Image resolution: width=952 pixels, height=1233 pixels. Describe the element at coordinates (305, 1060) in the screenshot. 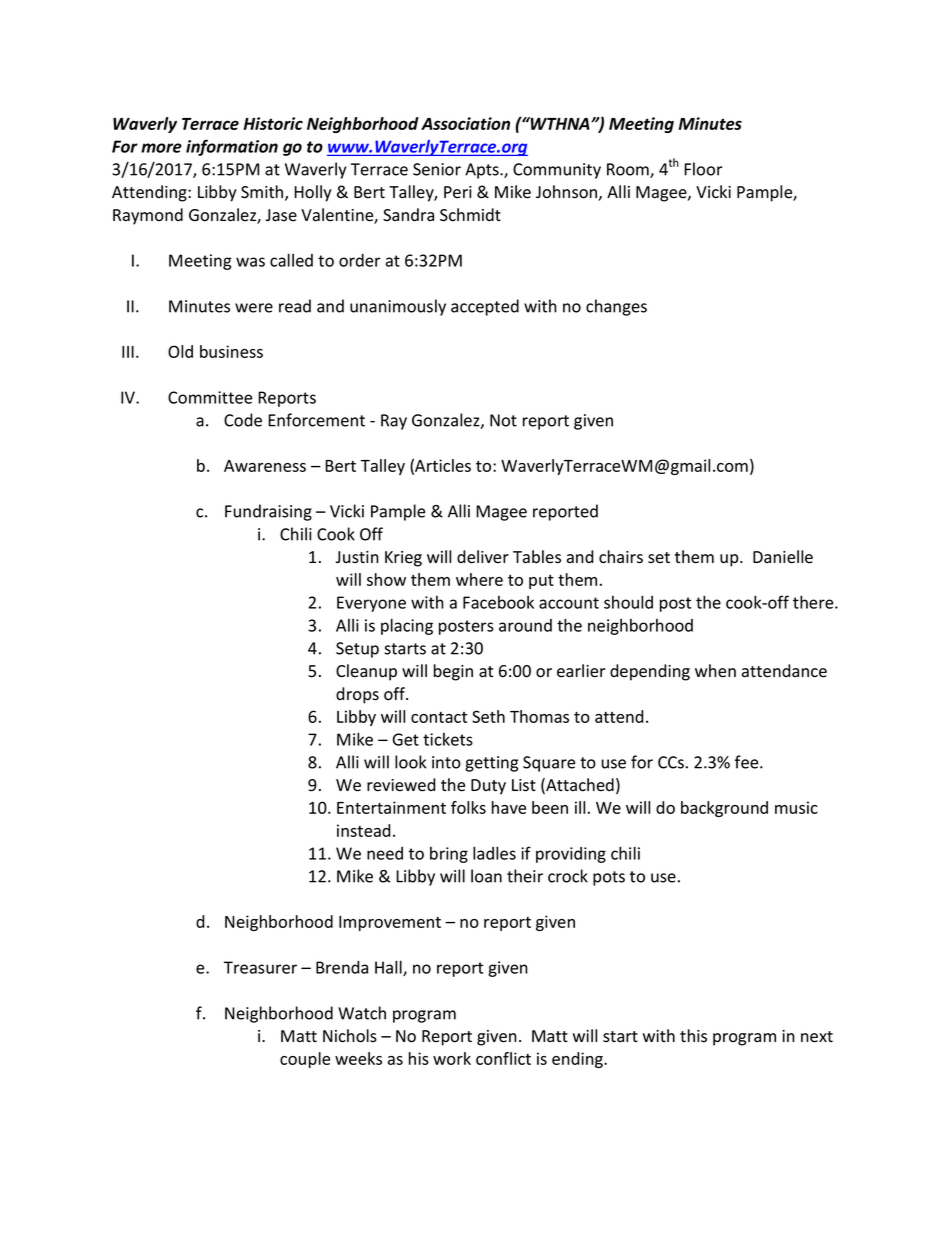

I see `couple` at that location.
